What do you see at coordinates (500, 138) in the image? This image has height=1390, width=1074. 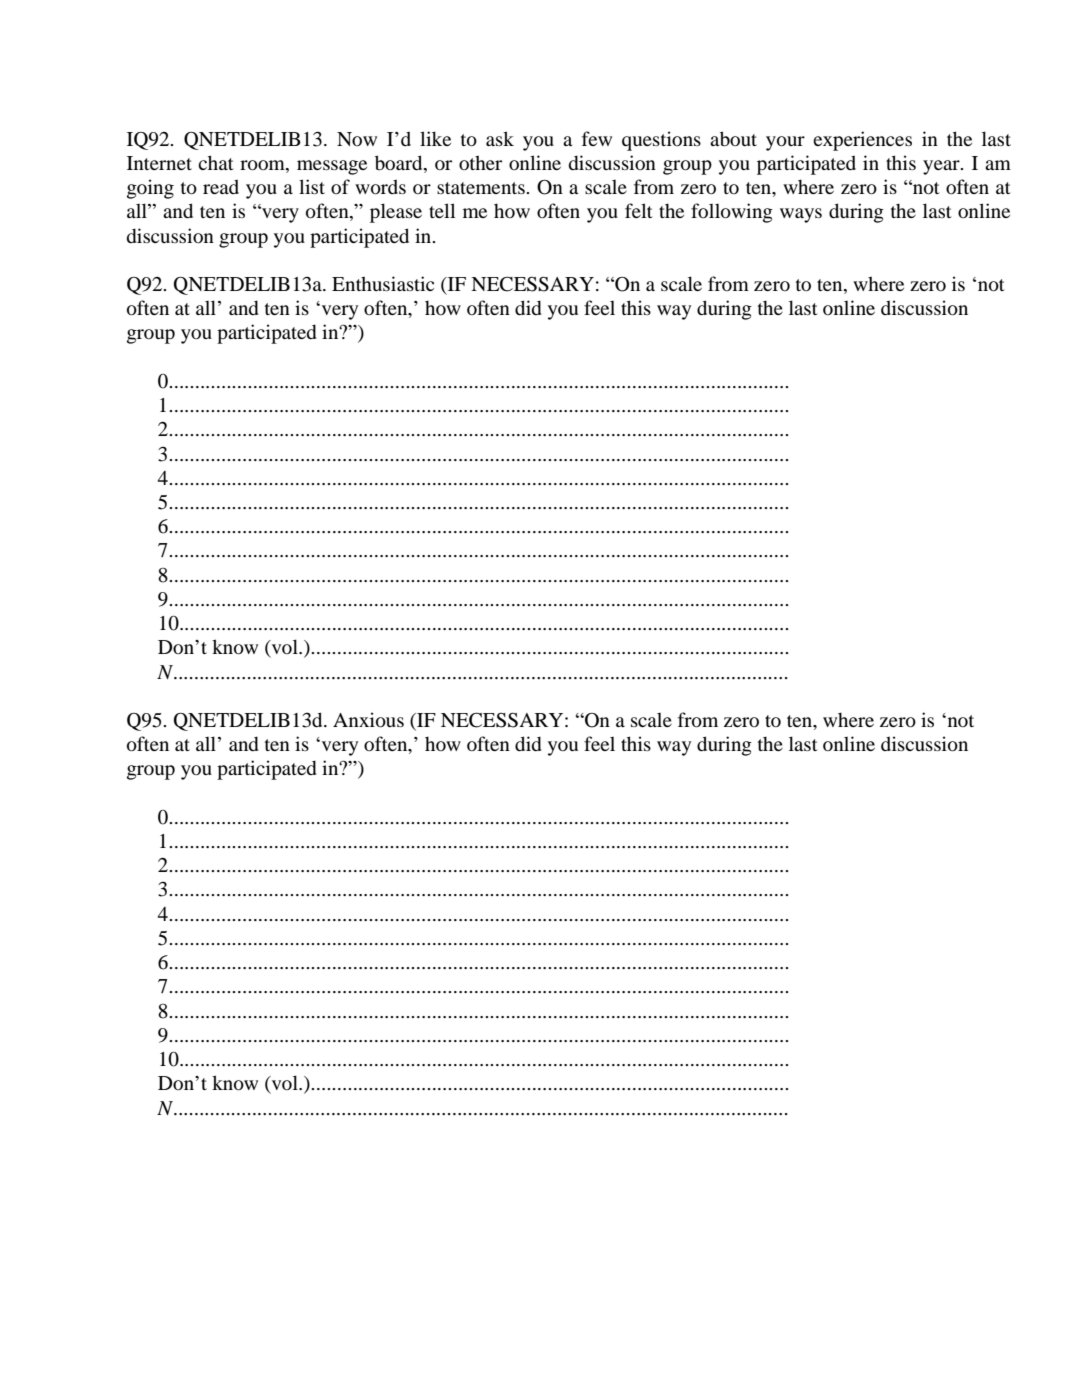 I see `ask` at bounding box center [500, 138].
